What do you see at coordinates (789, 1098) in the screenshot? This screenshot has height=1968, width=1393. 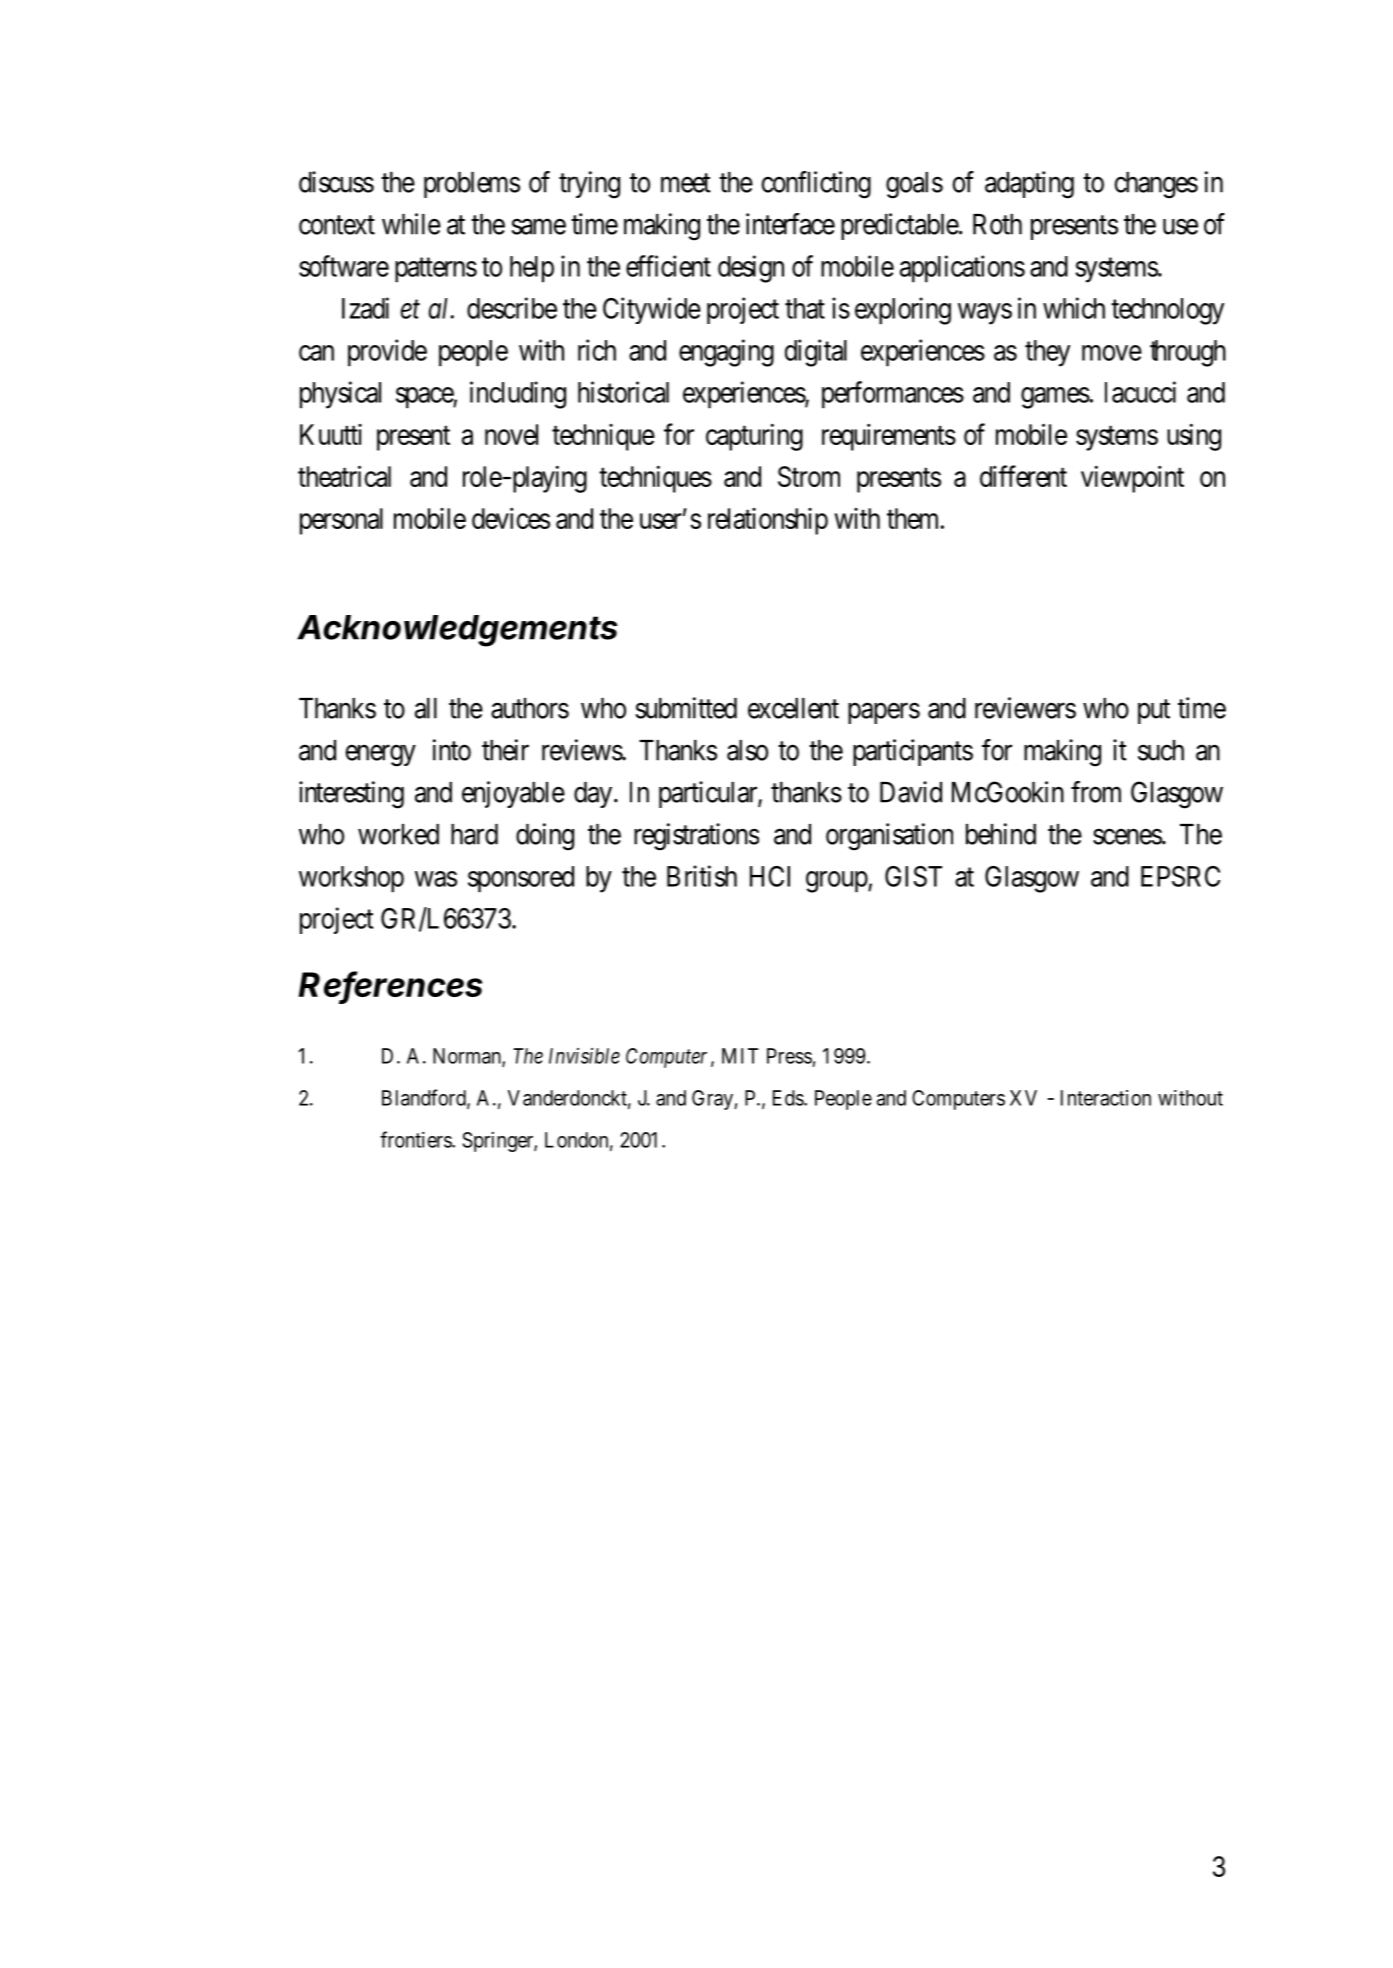 I see `Eds` at bounding box center [789, 1098].
